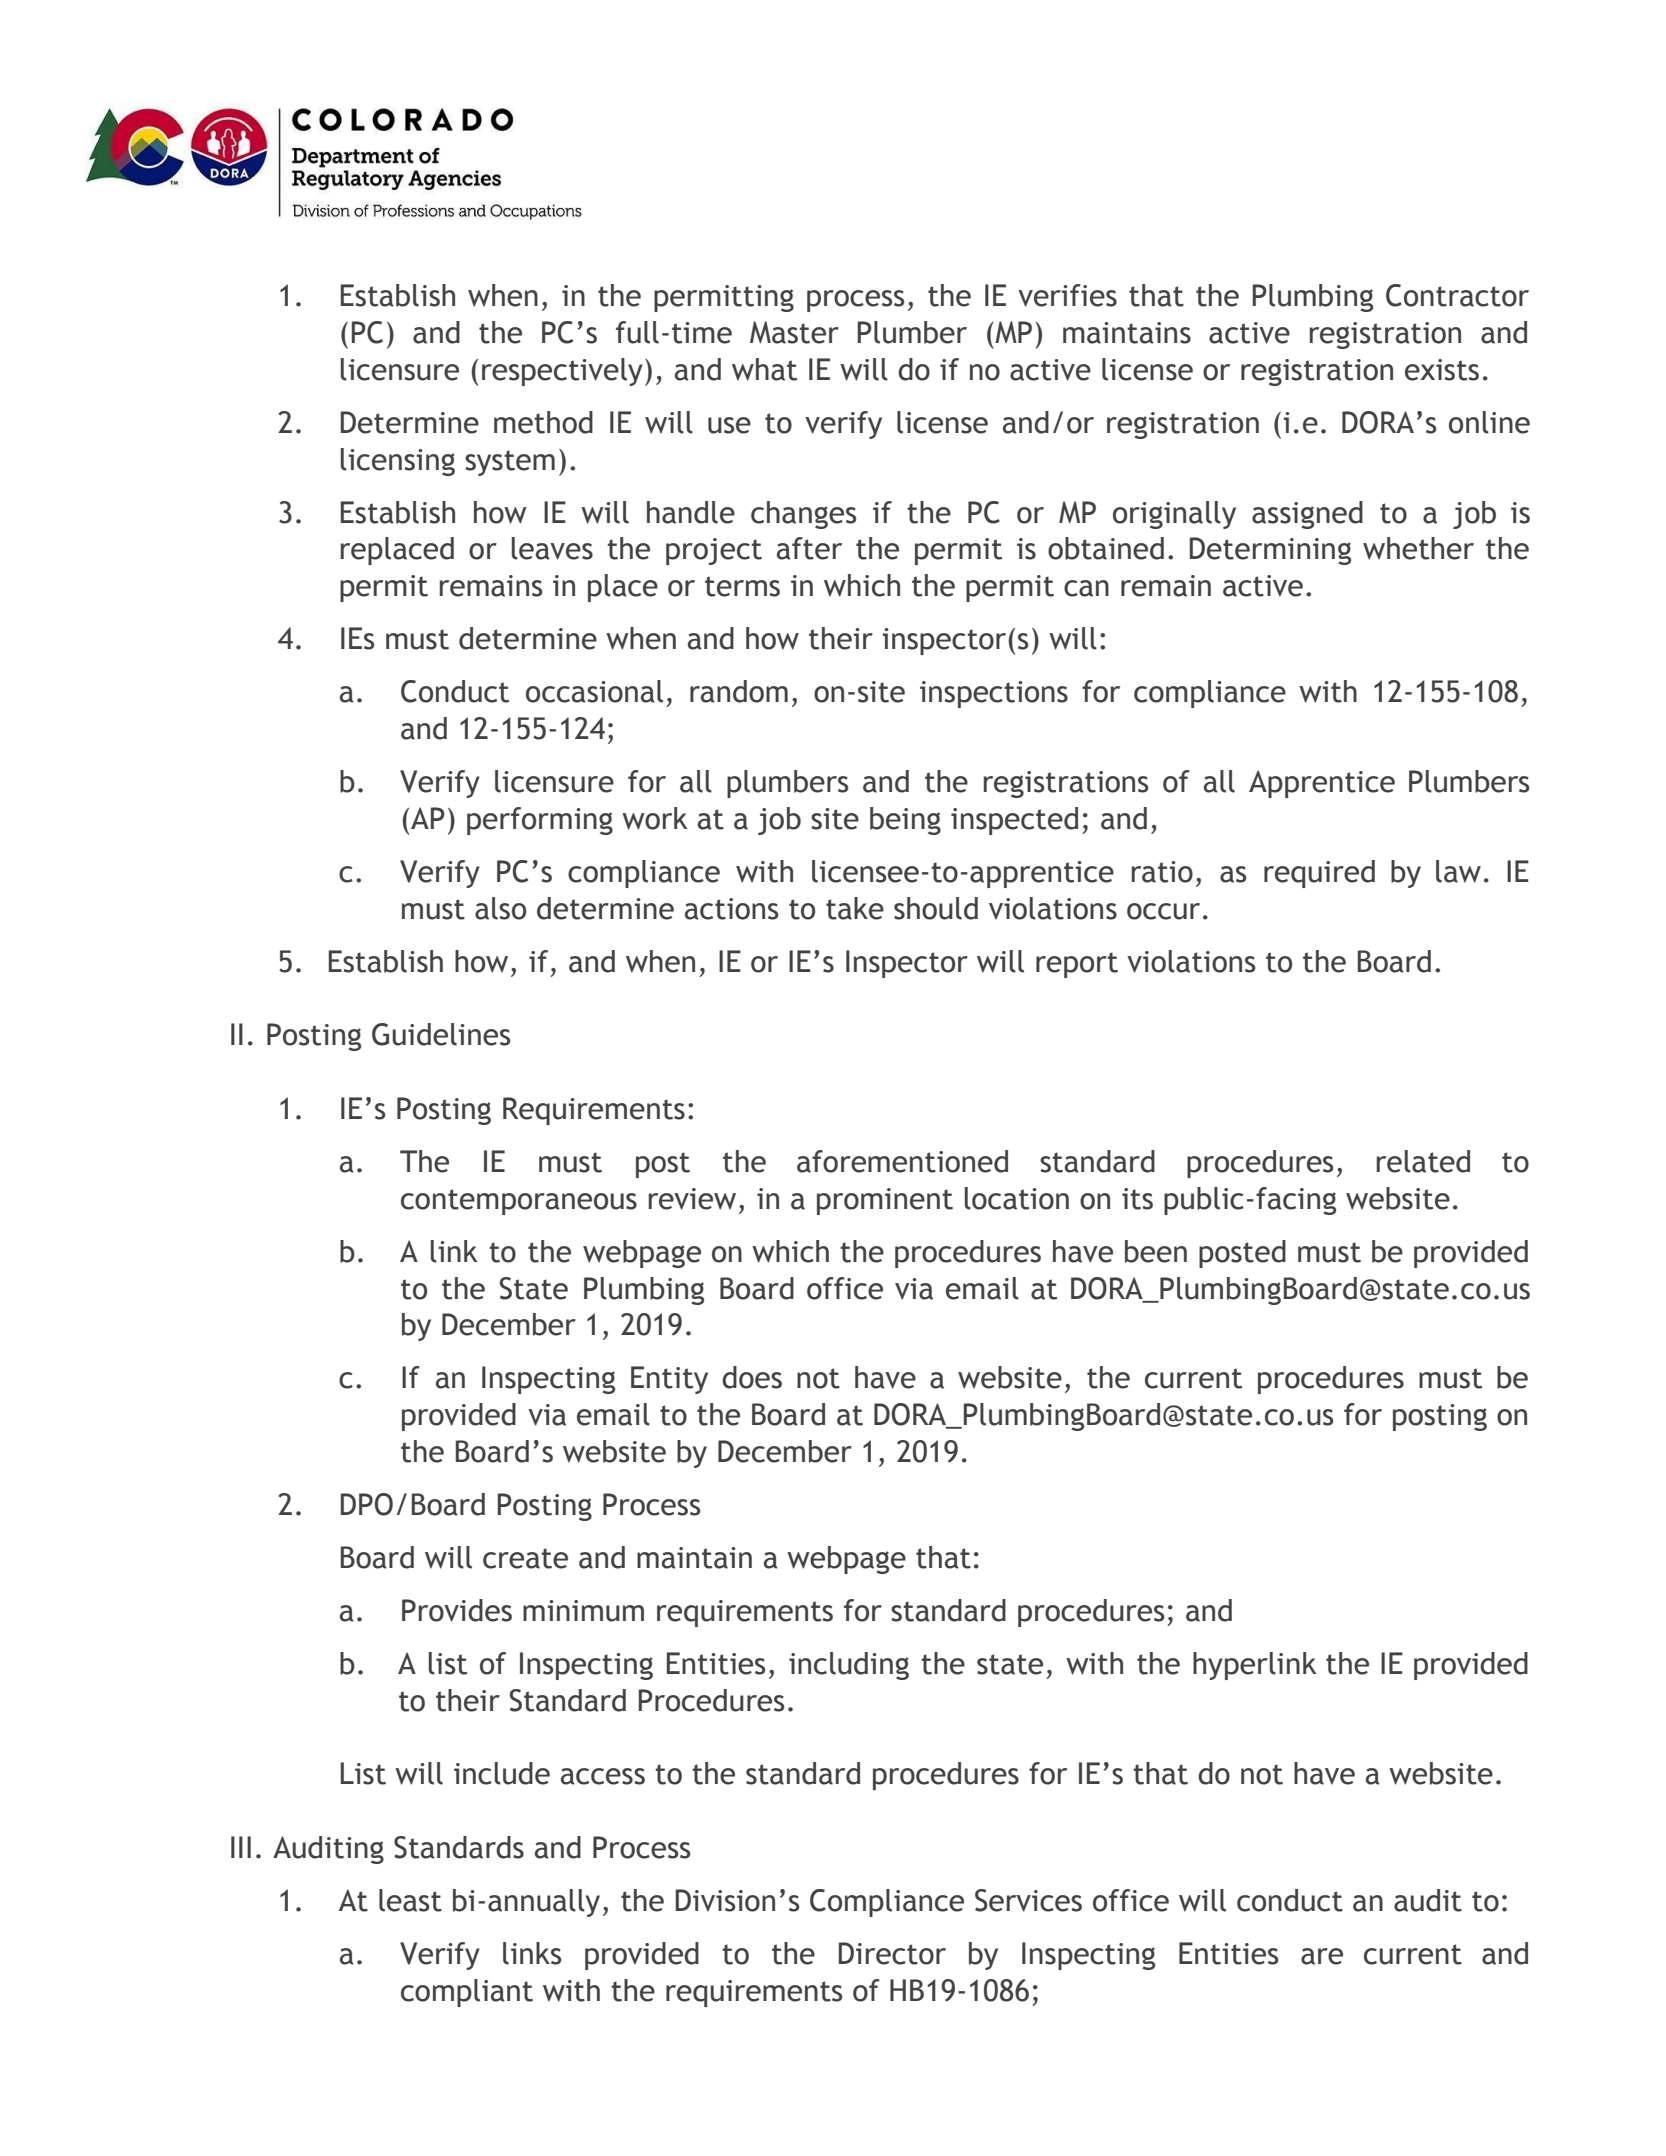 The image size is (1666, 2156). Describe the element at coordinates (855, 908) in the document. I see `take` at that location.
